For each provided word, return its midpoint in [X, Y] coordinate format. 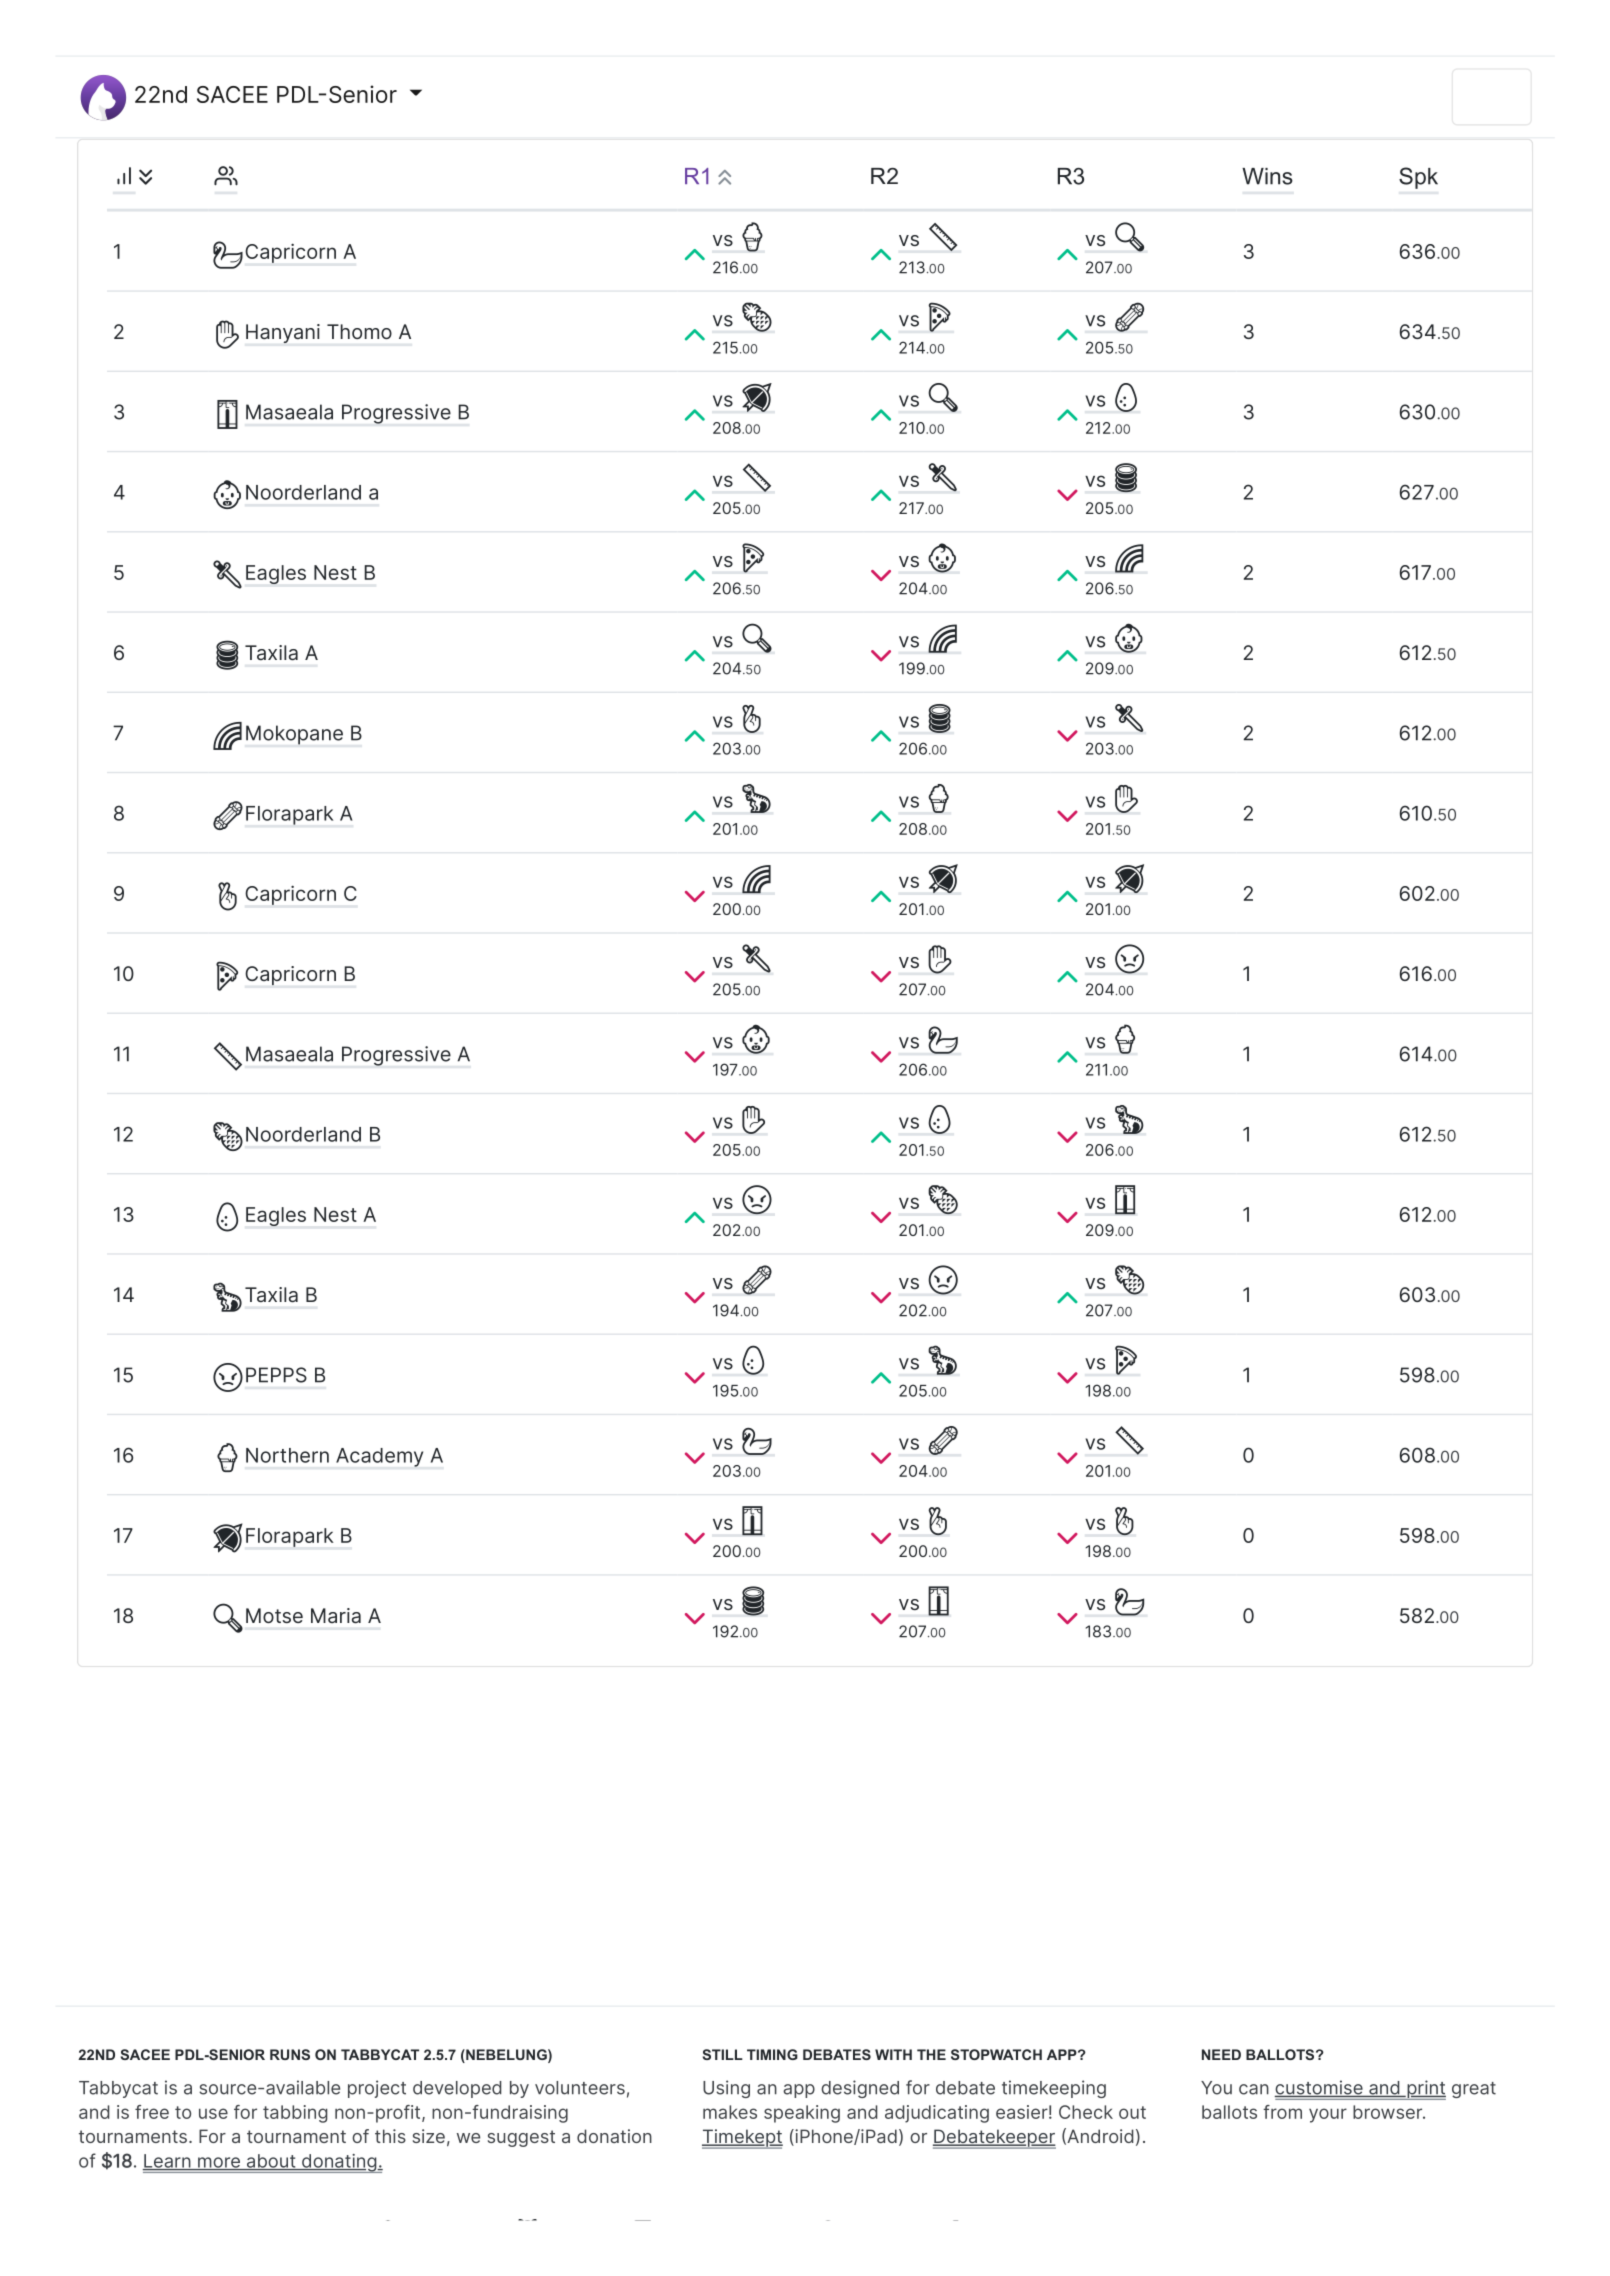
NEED [1221, 2054]
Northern [287, 1455]
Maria [336, 1616]
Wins [1267, 176]
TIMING [772, 2054]
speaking [802, 2114]
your [1328, 2115]
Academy [379, 1457]
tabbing [295, 2114]
